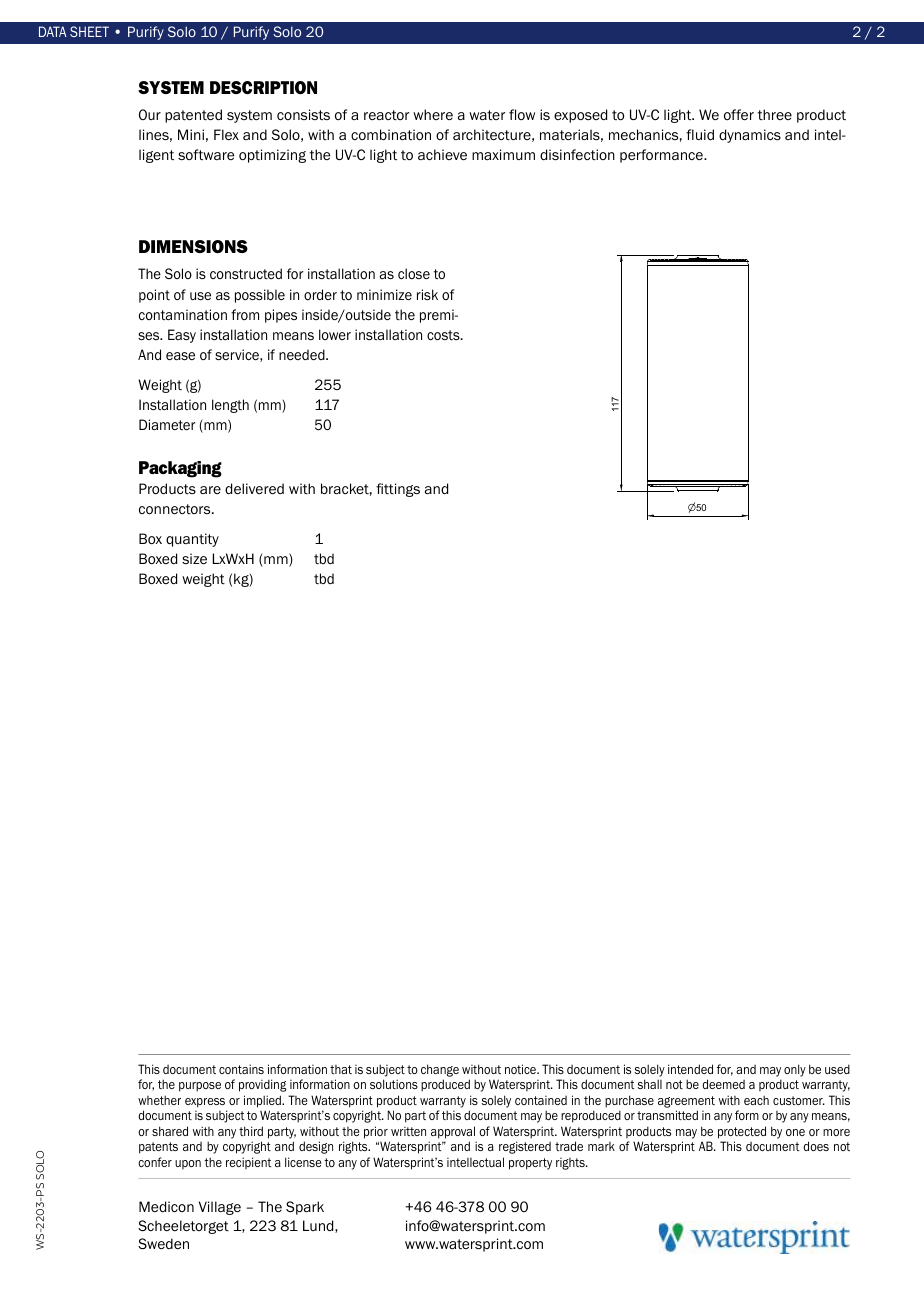 Image resolution: width=924 pixels, height=1308 pixels. Describe the element at coordinates (154, 296) in the page. I see `point` at that location.
